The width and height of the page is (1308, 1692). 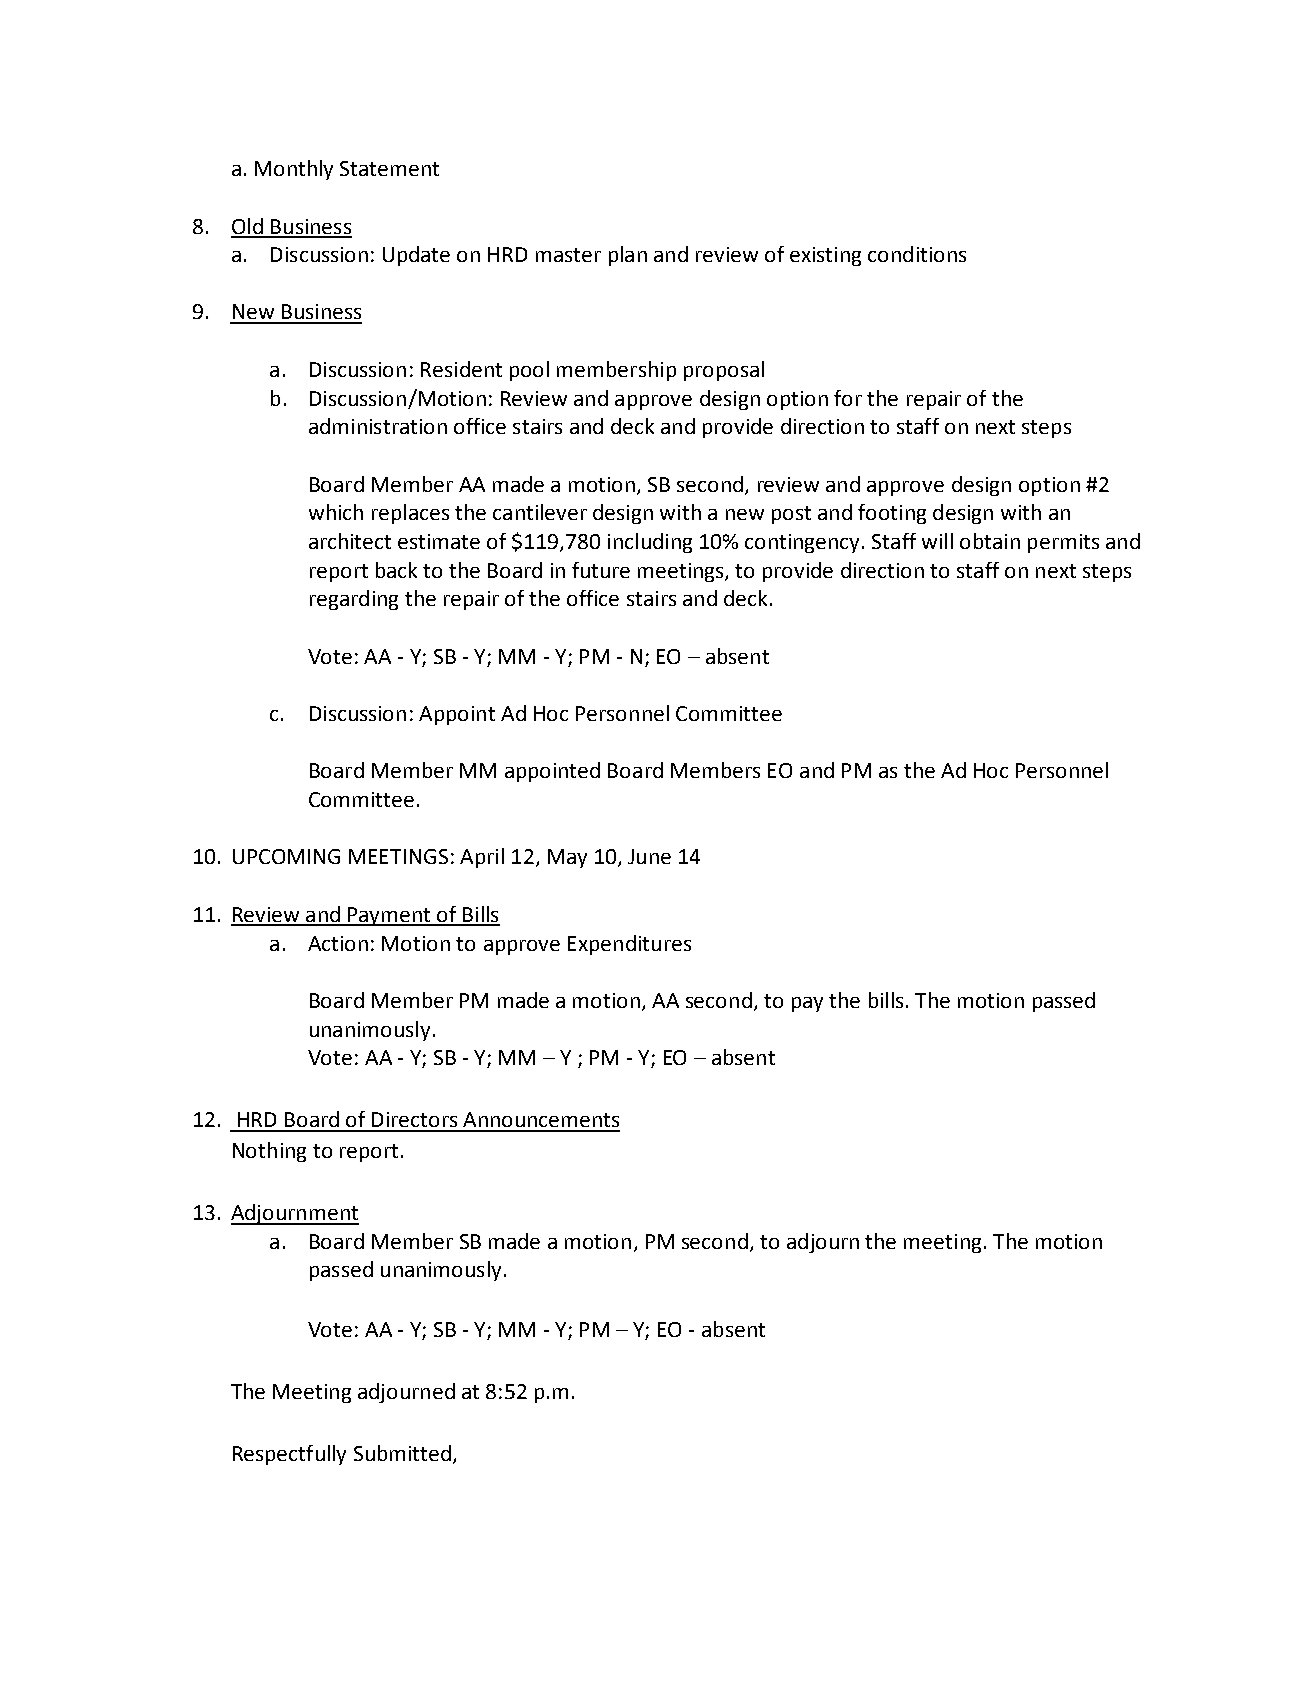 What do you see at coordinates (628, 256) in the page?
I see `plan` at bounding box center [628, 256].
